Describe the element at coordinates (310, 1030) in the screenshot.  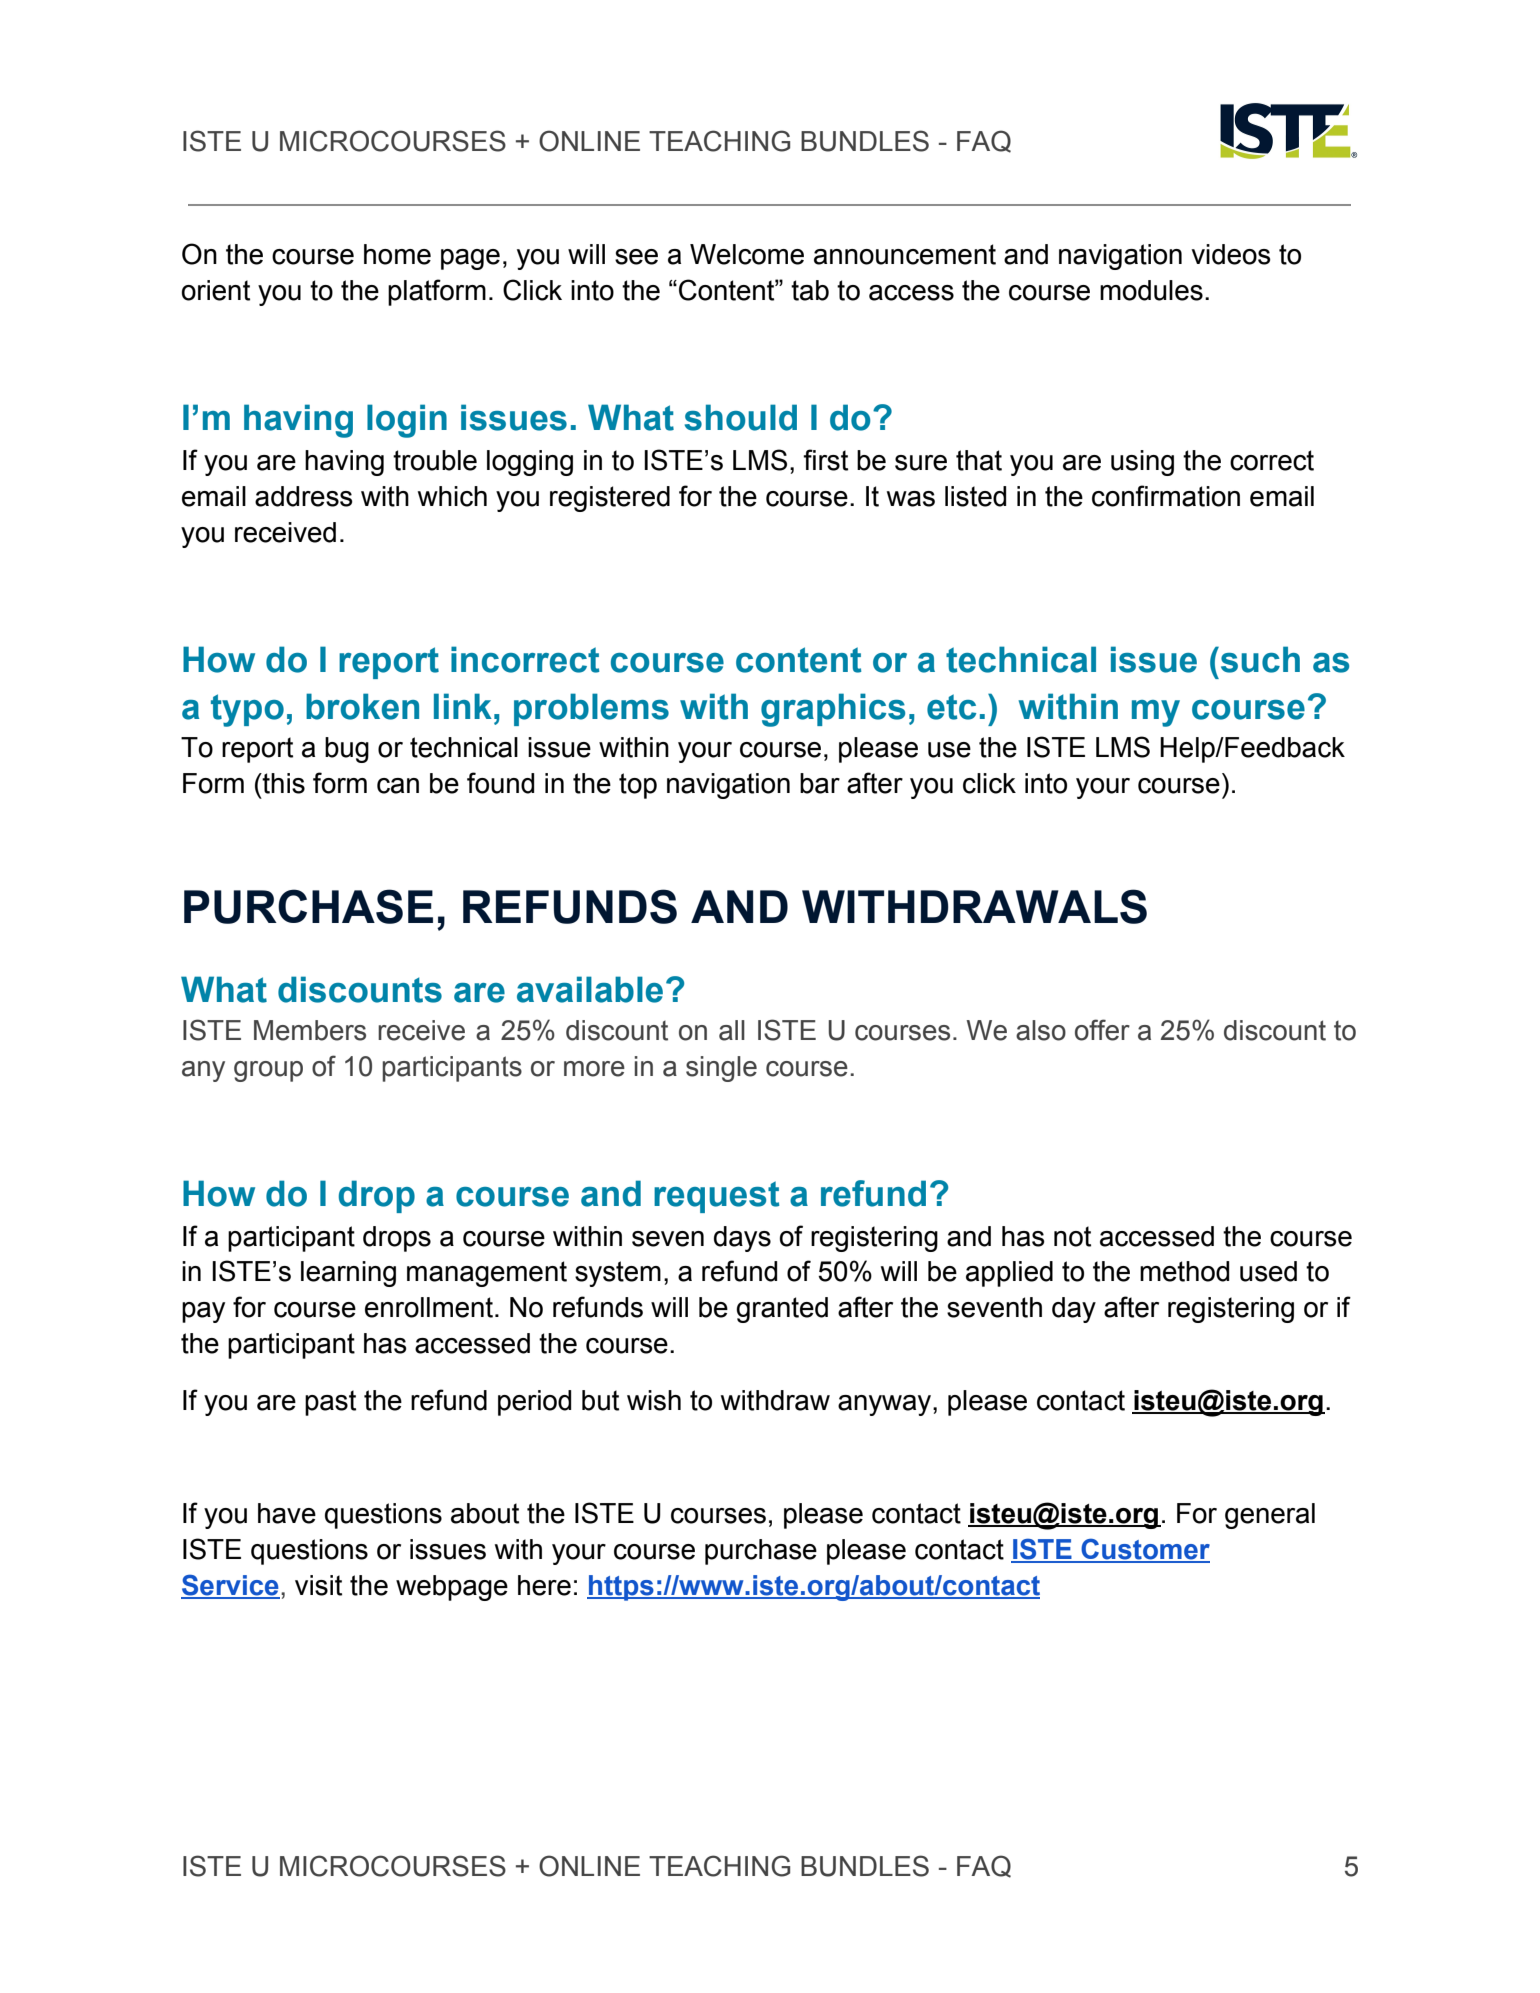
I see `Members` at that location.
